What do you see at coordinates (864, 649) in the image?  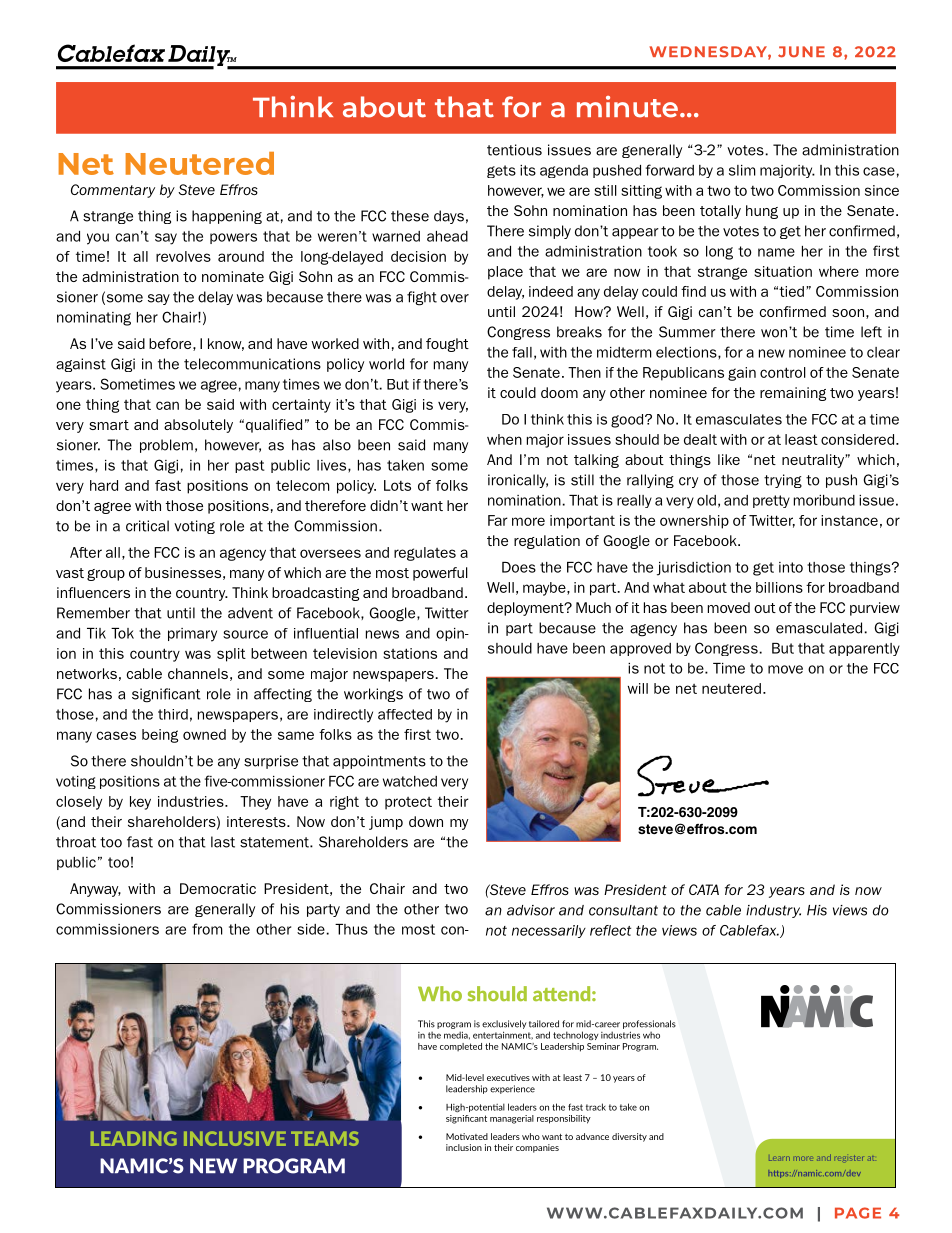 I see `apparently` at bounding box center [864, 649].
